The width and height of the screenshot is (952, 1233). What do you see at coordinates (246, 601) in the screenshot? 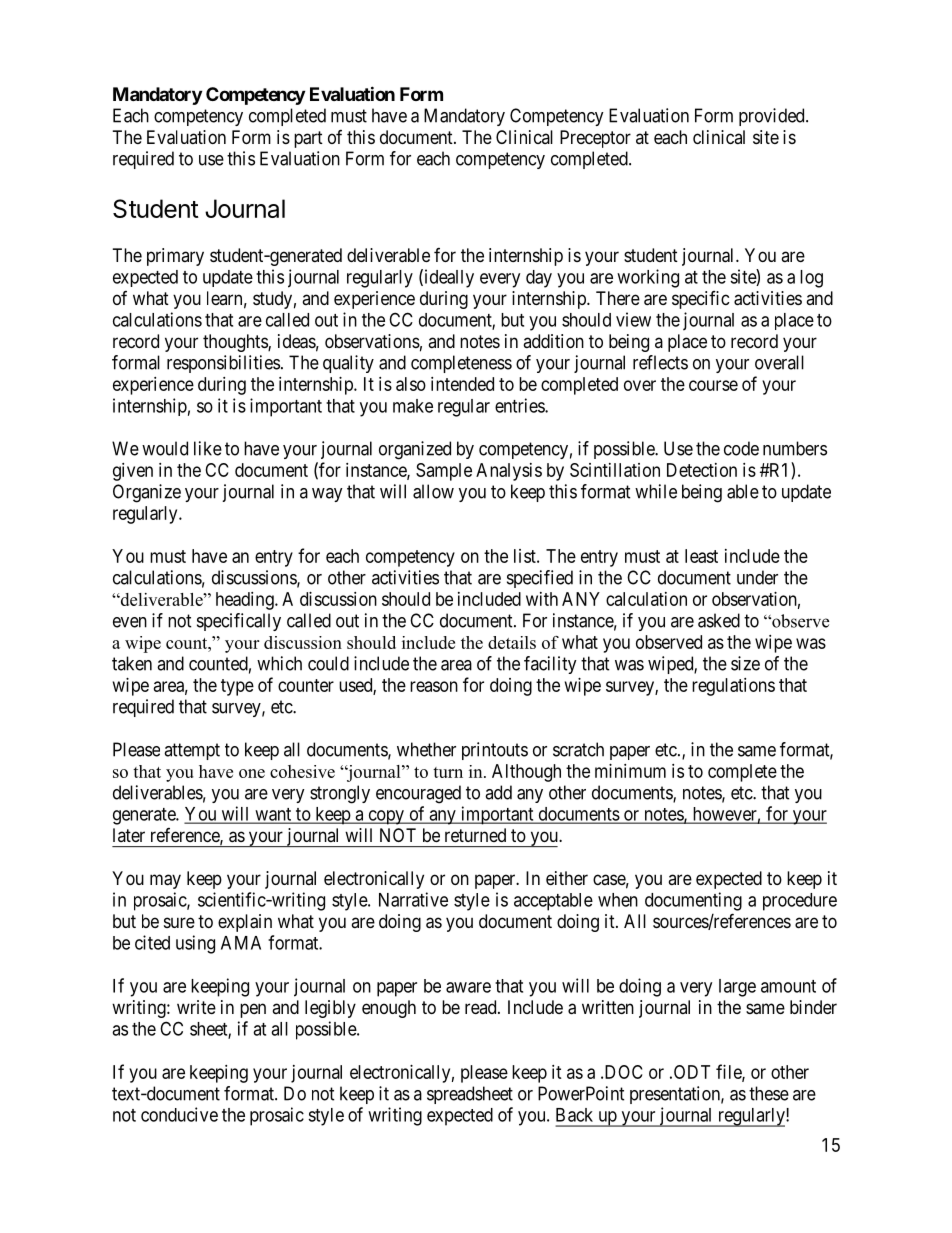
I see `heading` at bounding box center [246, 601].
